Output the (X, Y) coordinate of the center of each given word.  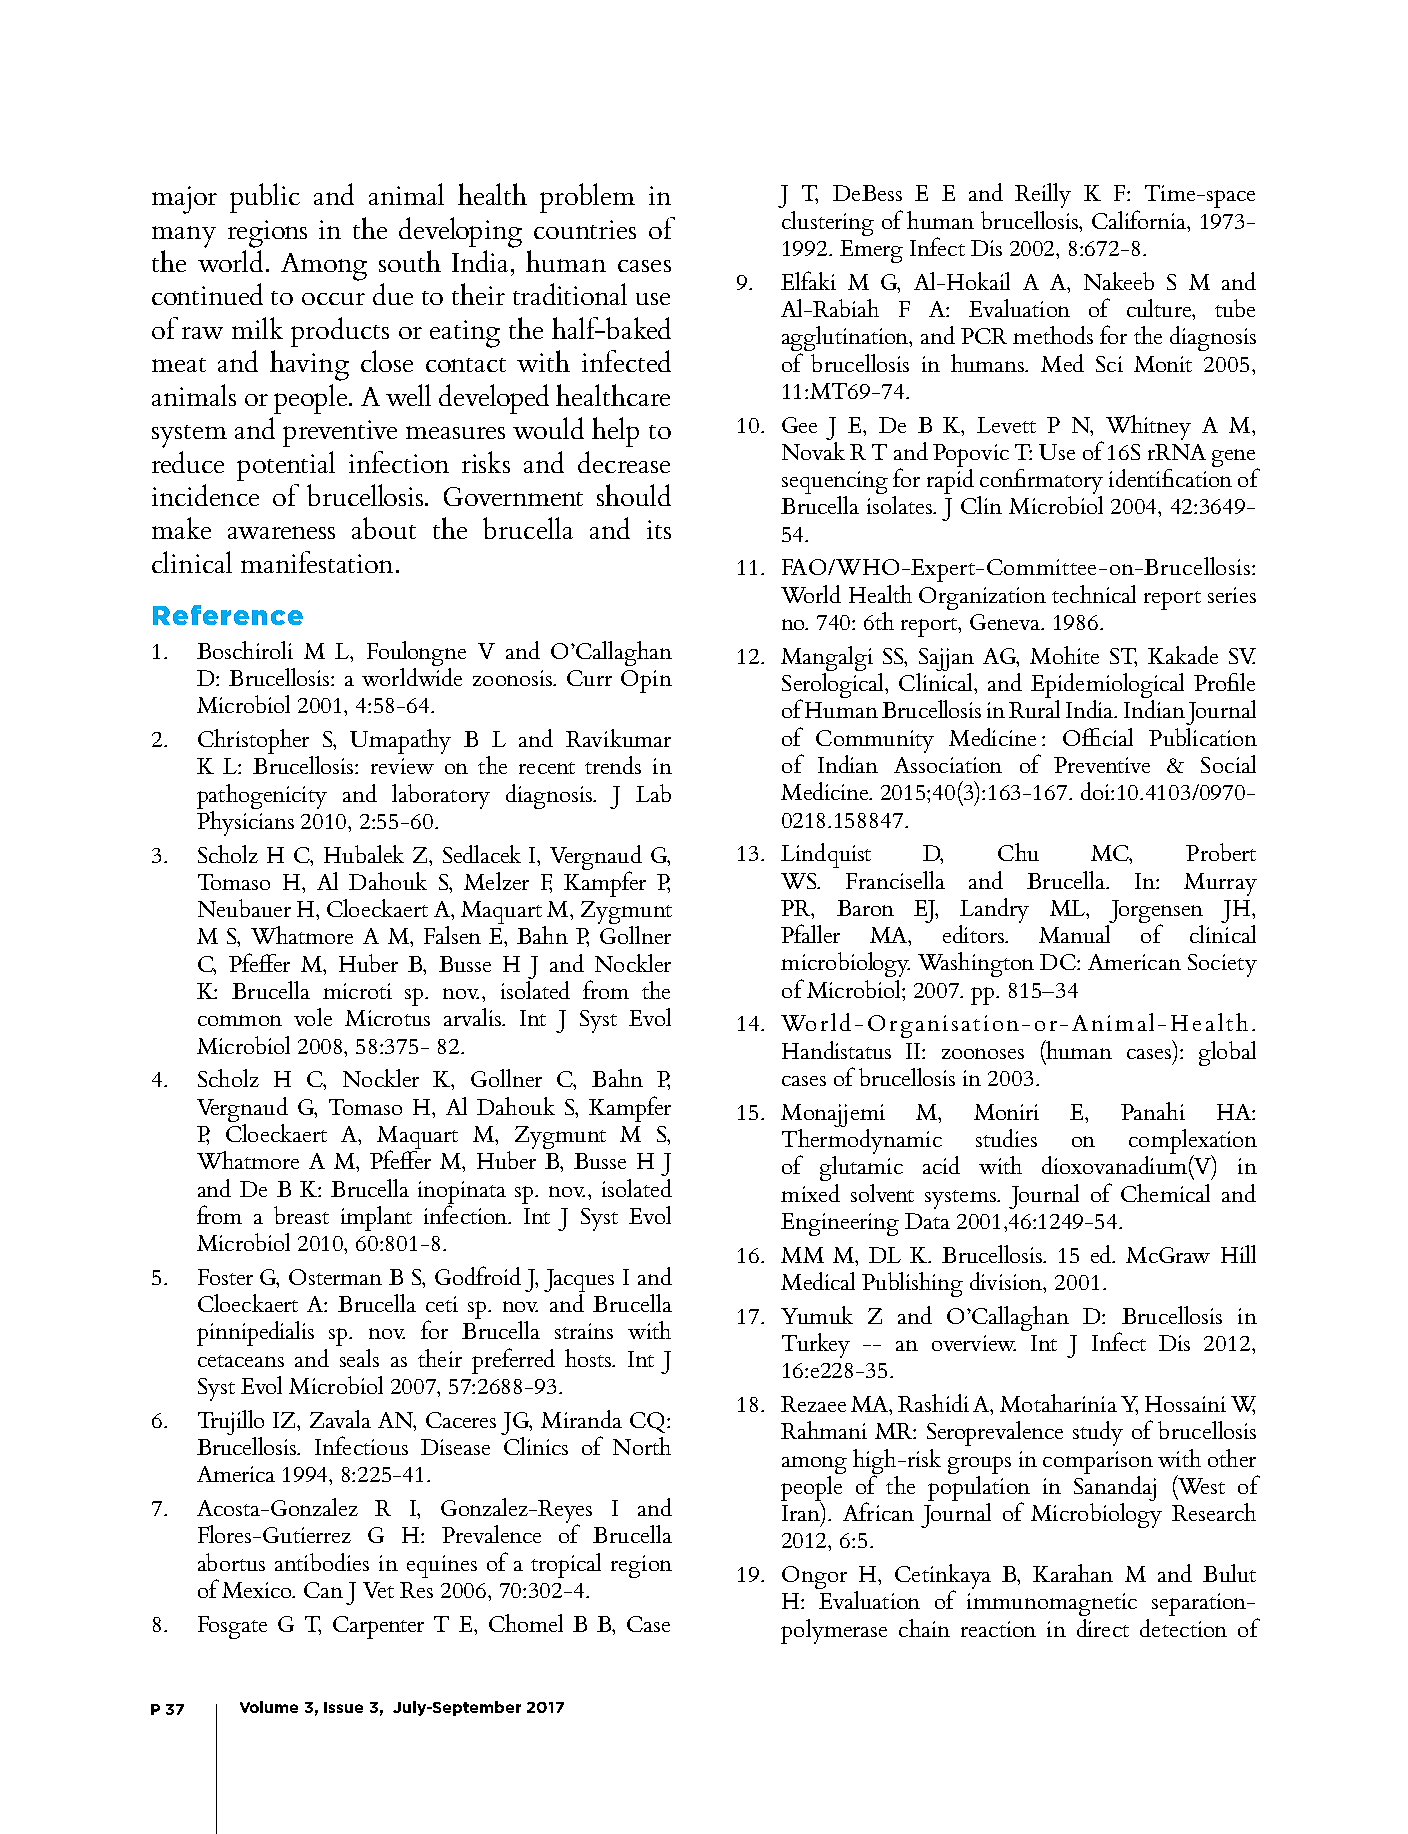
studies (1006, 1138)
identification (1170, 476)
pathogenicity (262, 796)
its (659, 529)
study (1098, 1433)
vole (313, 1017)
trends (613, 765)
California (1140, 219)
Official (1098, 737)
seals (359, 1358)
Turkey (816, 1345)
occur (333, 299)
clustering (828, 223)
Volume (269, 1707)
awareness (281, 532)
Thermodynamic (862, 1141)
